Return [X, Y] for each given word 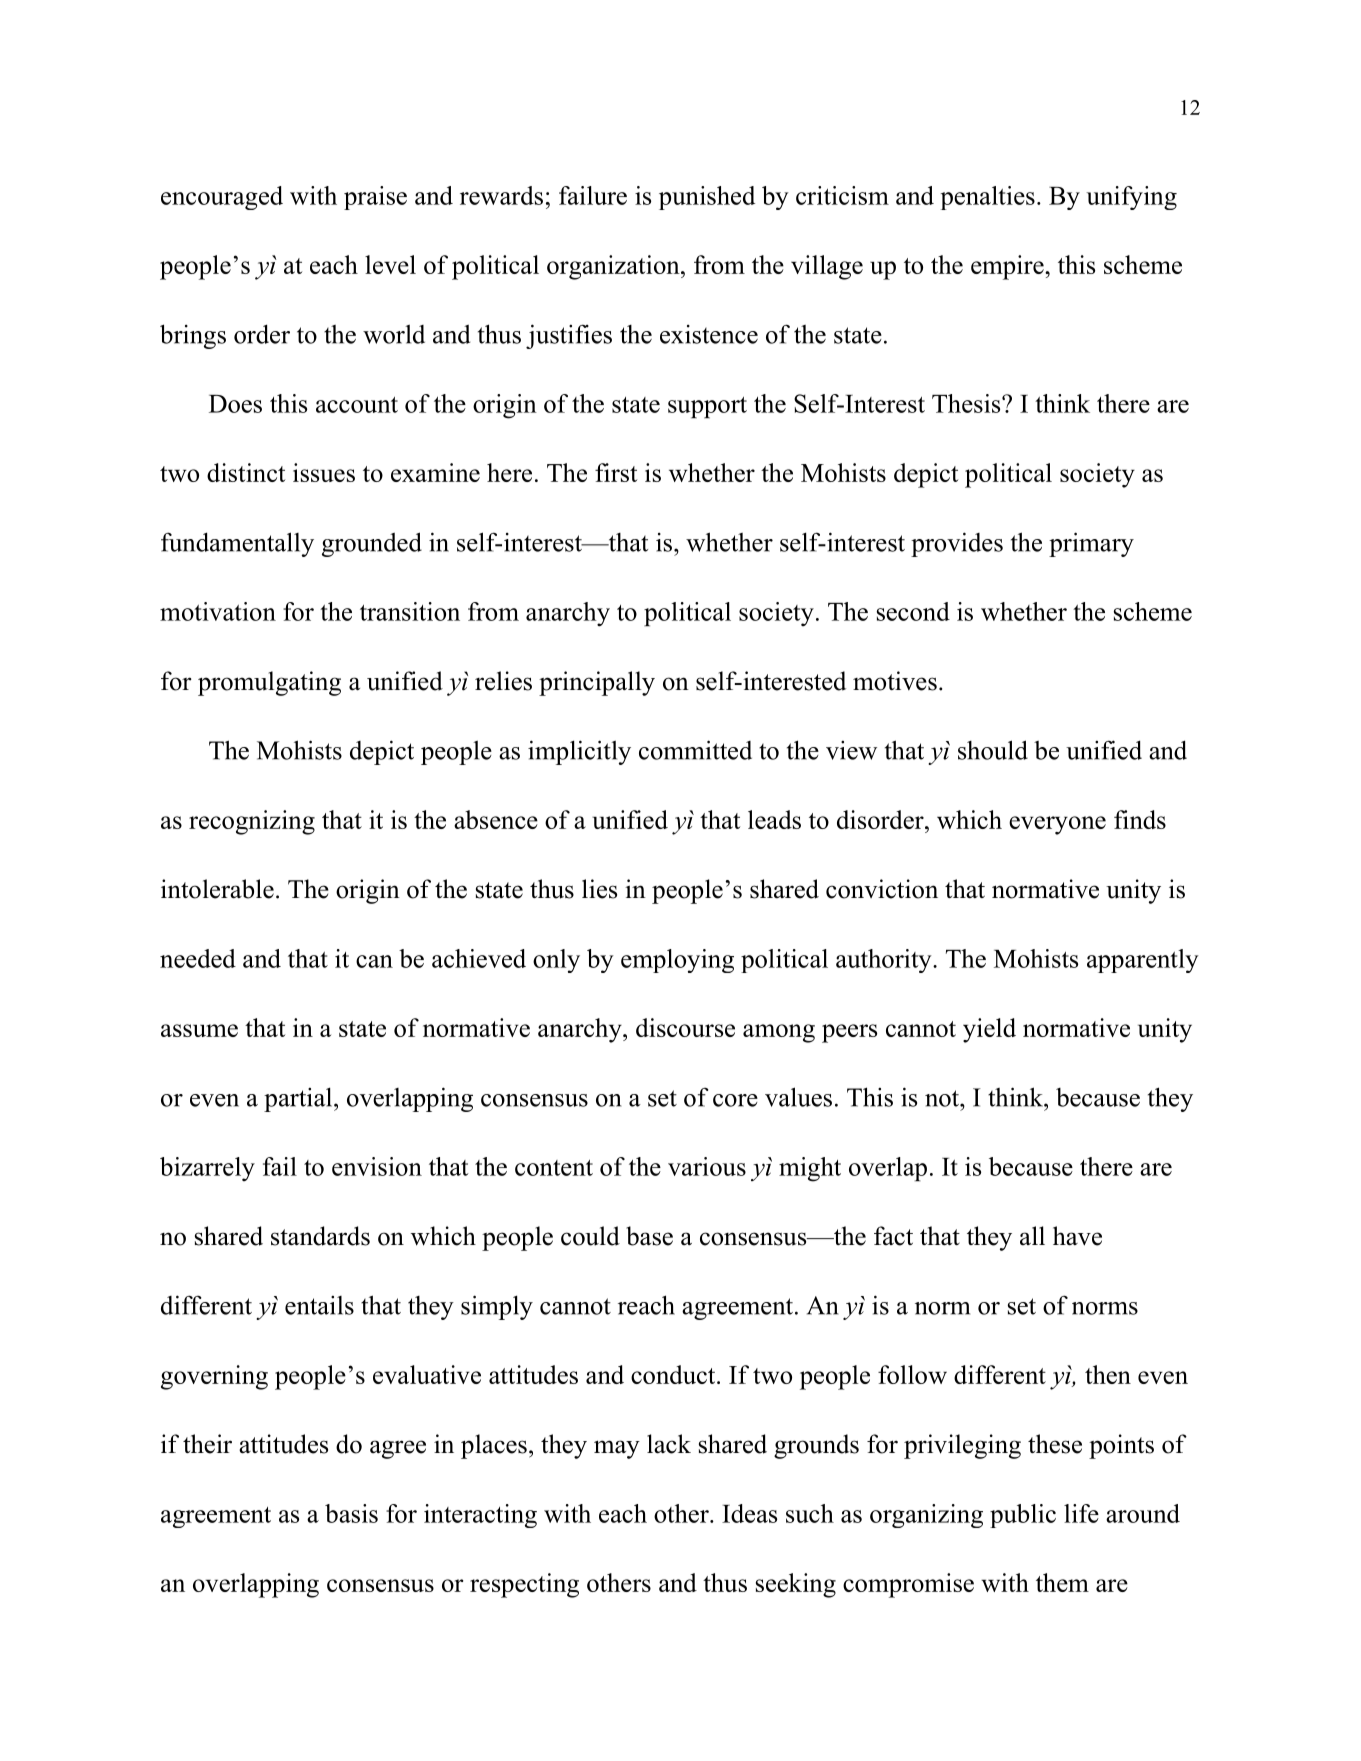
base [649, 1236]
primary [1091, 544]
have [1077, 1236]
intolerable [217, 889]
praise [375, 198]
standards [320, 1236]
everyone [1057, 825]
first [616, 472]
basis [351, 1513]
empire [1008, 267]
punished [707, 198]
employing [677, 961]
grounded [372, 544]
